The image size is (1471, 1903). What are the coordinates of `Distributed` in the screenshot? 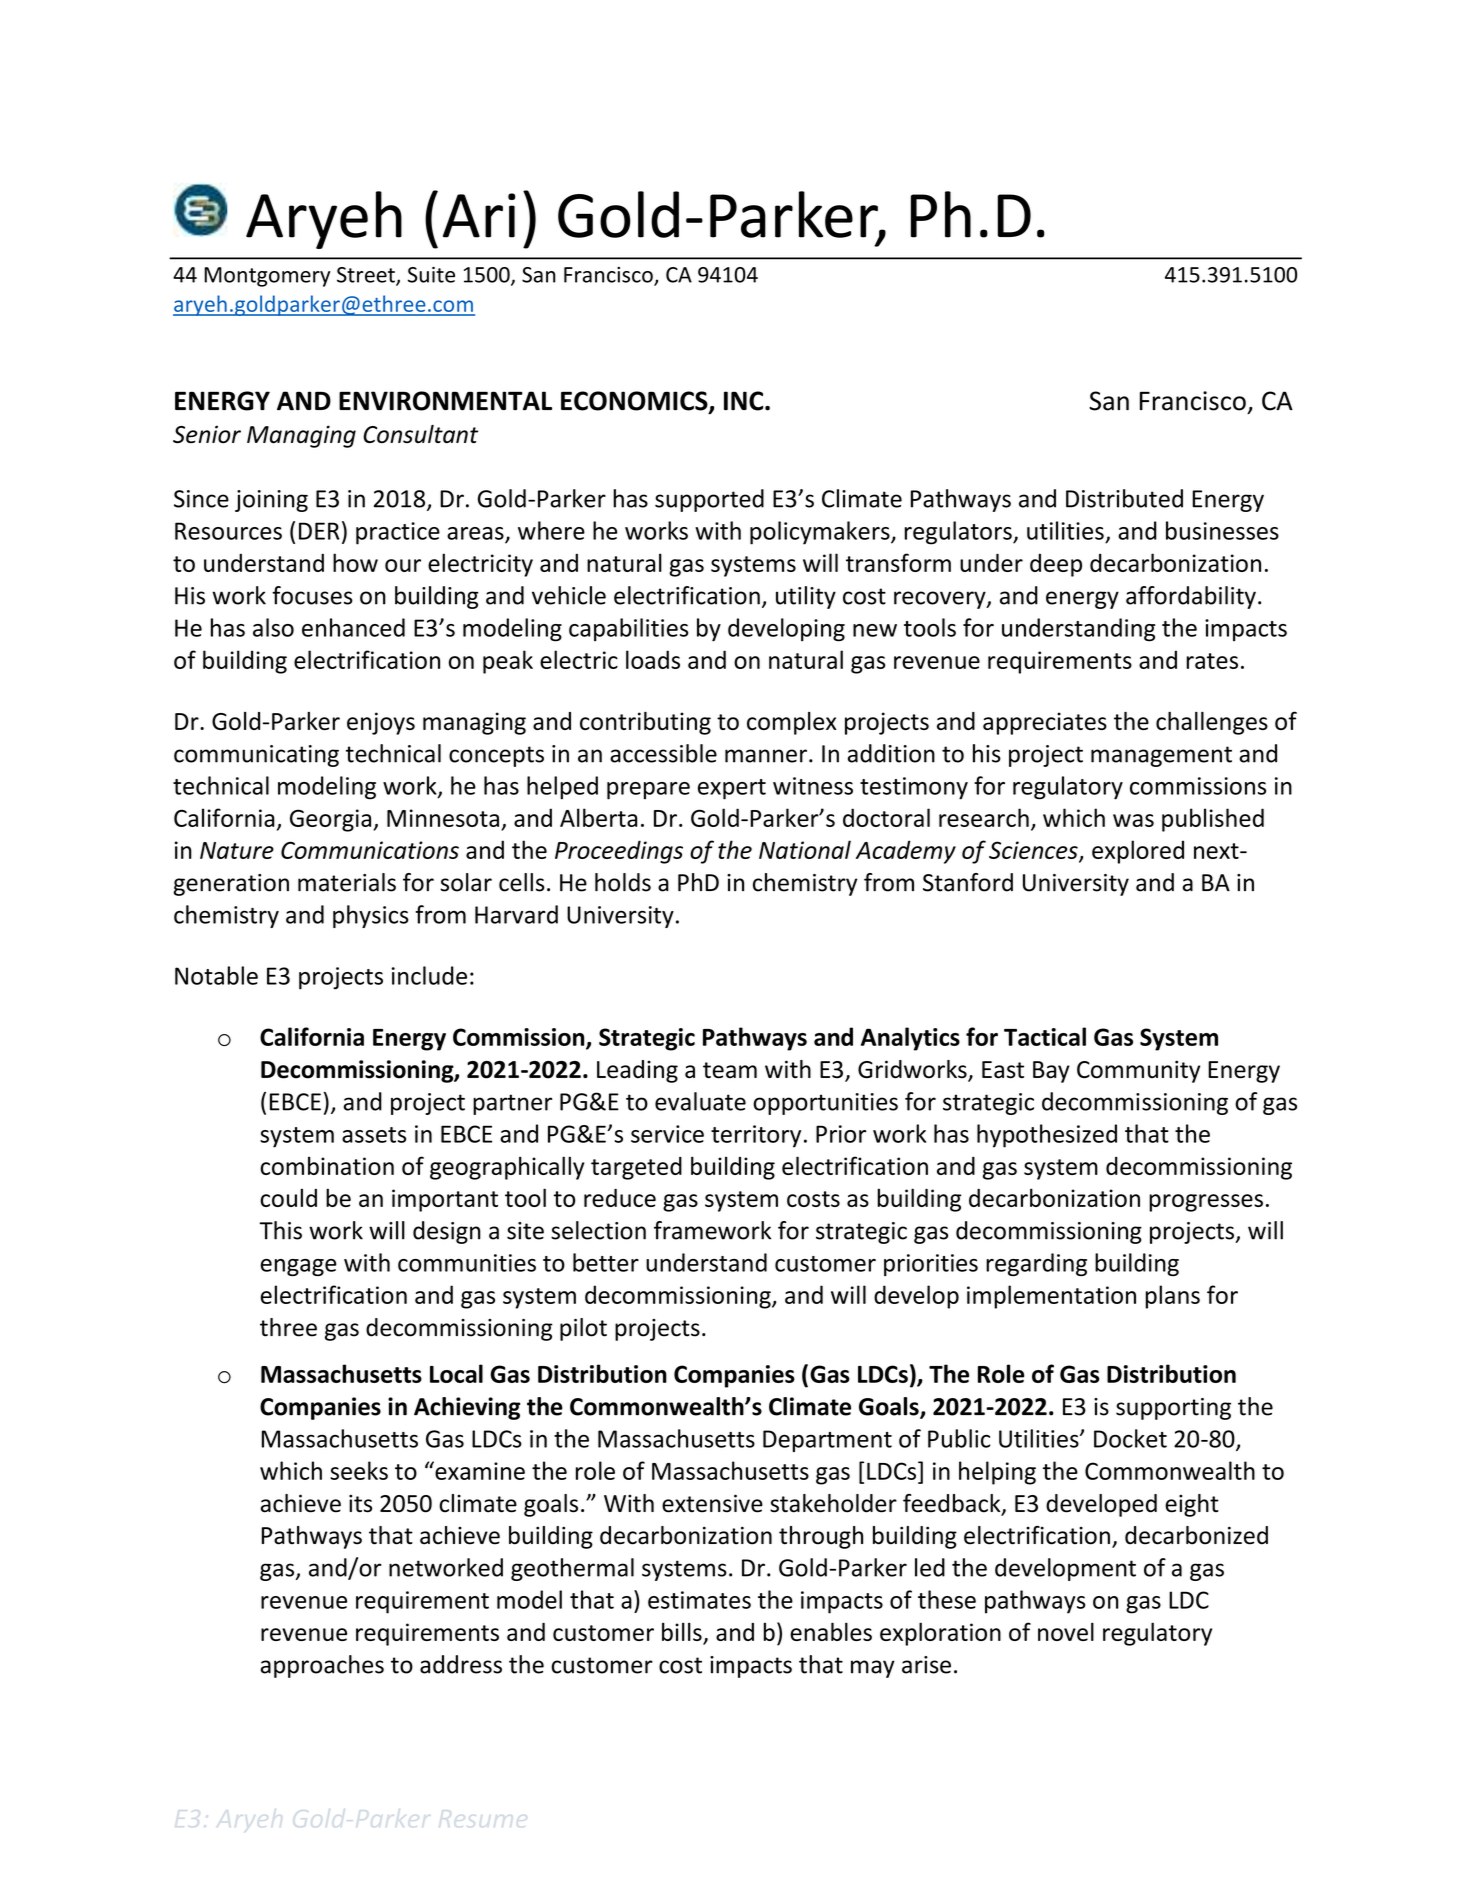 It's located at (1124, 498).
